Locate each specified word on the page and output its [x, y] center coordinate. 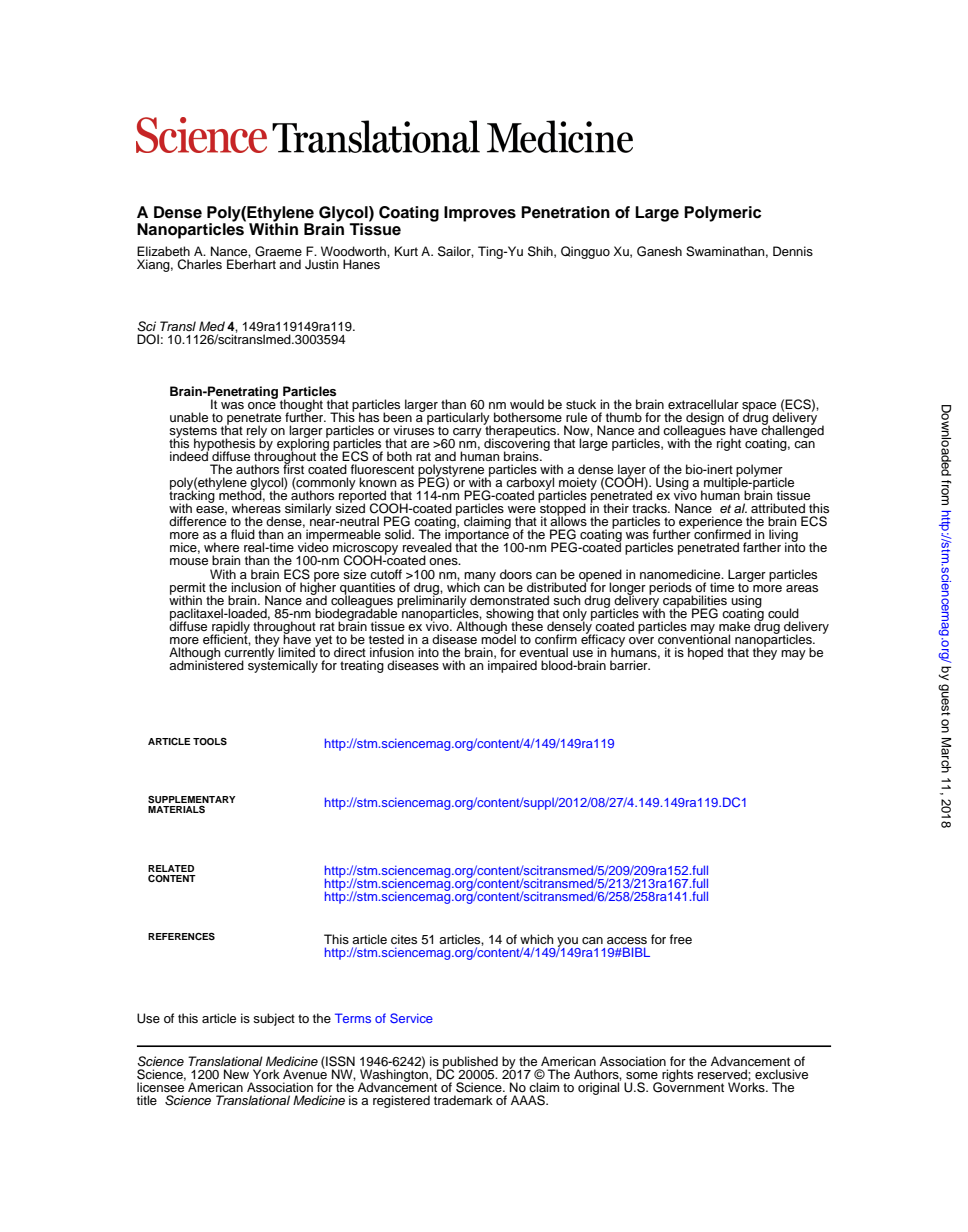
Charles [199, 264]
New [236, 1074]
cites [404, 939]
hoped [705, 653]
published [469, 1063]
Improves [480, 214]
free [681, 939]
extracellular [703, 404]
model [498, 638]
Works [747, 1086]
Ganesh [659, 251]
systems [193, 433]
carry [466, 434]
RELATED [171, 868]
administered [206, 664]
